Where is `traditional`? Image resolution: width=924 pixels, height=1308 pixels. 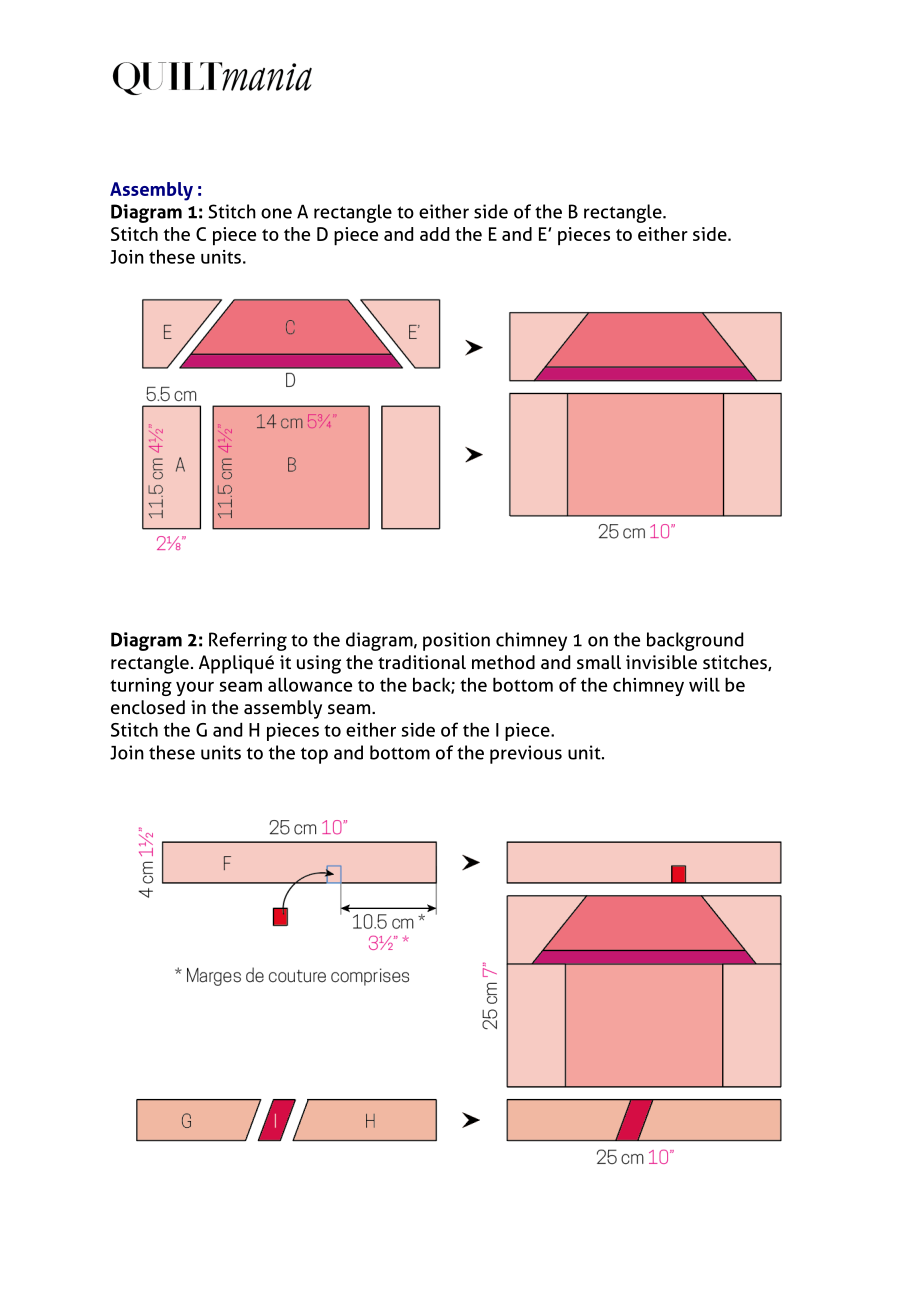 traditional is located at coordinates (422, 662).
